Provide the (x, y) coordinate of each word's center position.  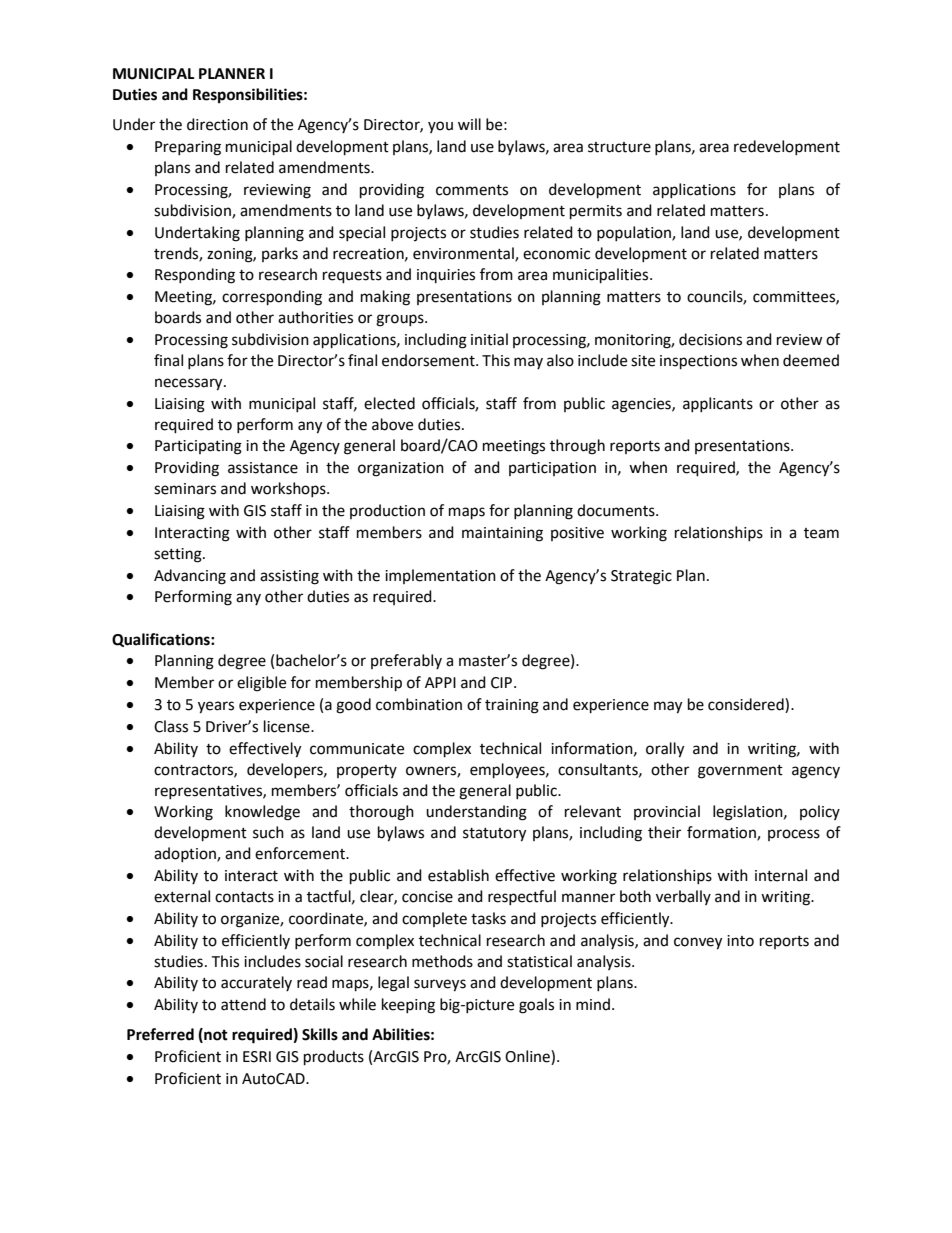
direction (217, 124)
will (469, 124)
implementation (440, 576)
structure (619, 147)
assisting (289, 577)
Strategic (641, 577)
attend (243, 1004)
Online (528, 1057)
